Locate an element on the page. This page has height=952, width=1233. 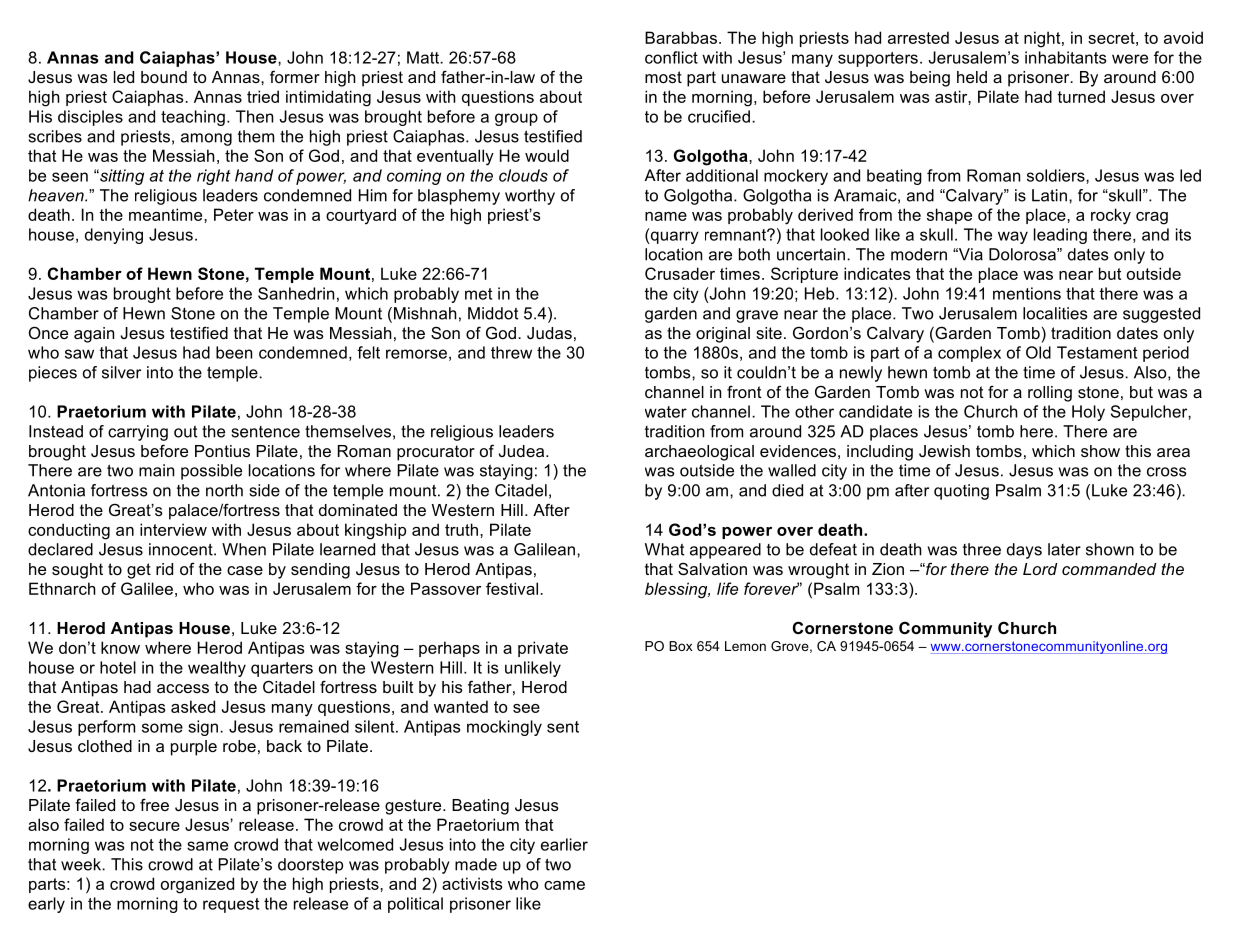
innocent is located at coordinates (182, 549).
